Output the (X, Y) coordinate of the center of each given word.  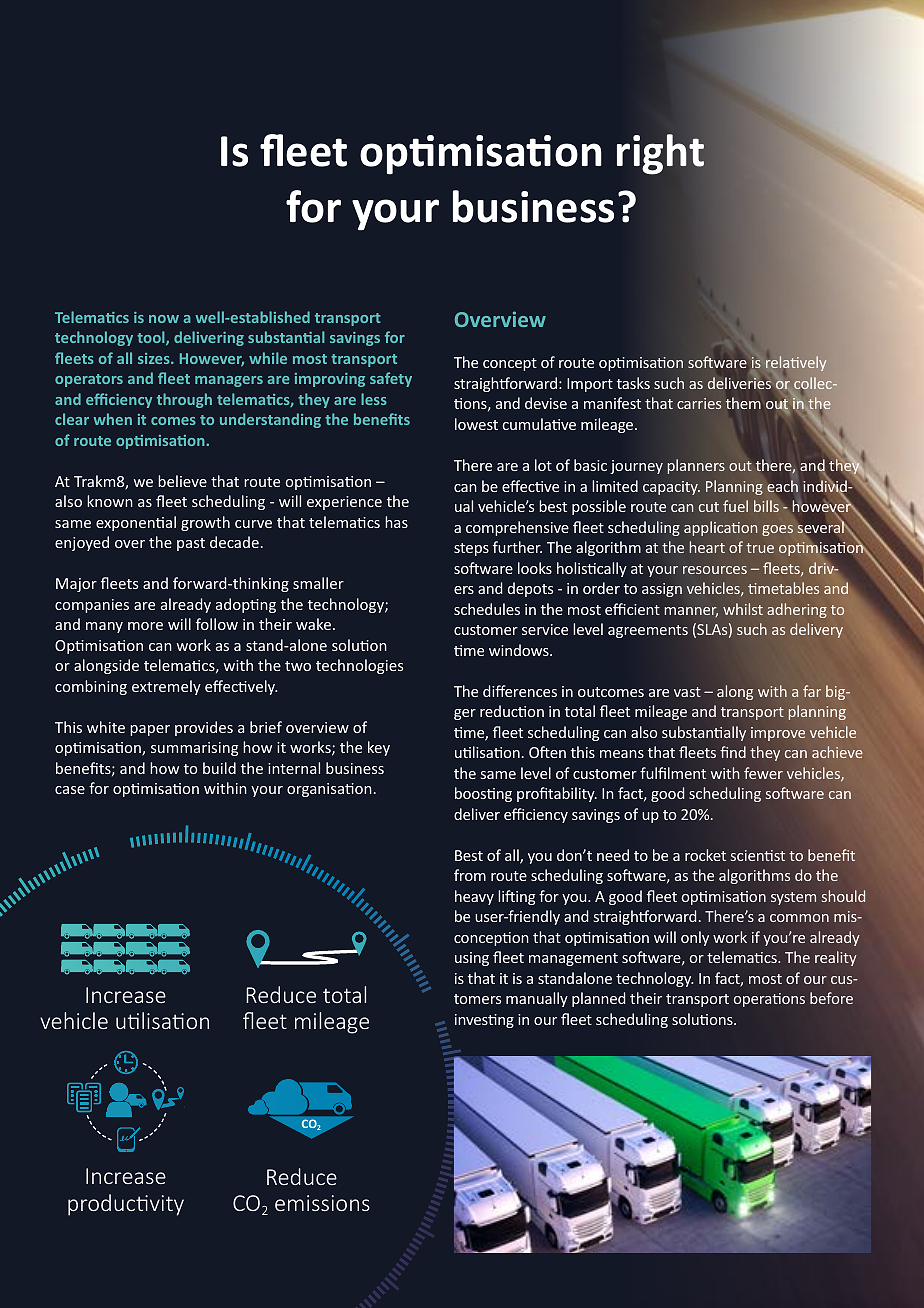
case (70, 790)
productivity (126, 1205)
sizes (155, 358)
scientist (758, 855)
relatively (796, 364)
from (470, 875)
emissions (322, 1203)
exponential (136, 523)
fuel (735, 506)
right (660, 154)
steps (471, 549)
